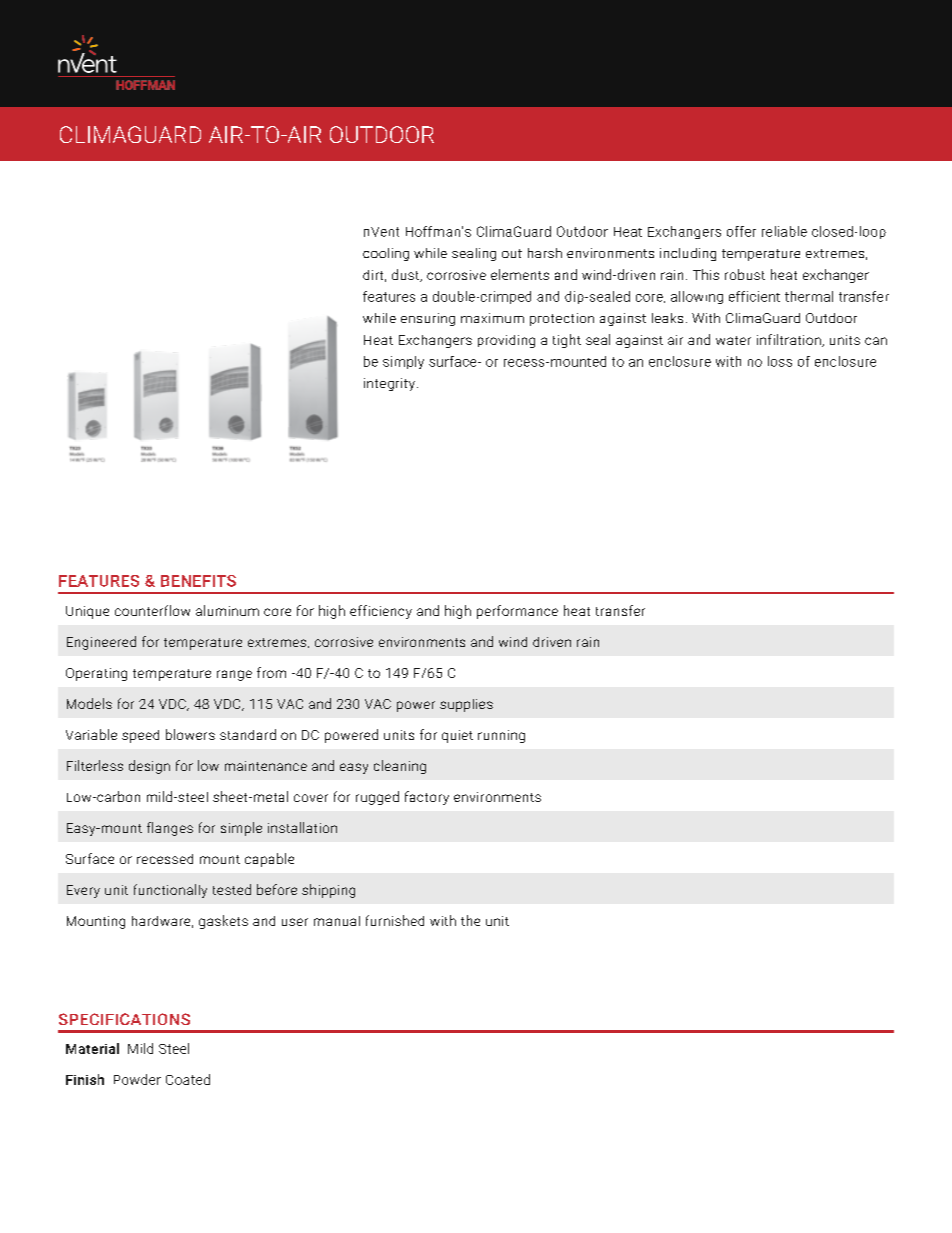 The width and height of the document is (952, 1233). I want to click on range, so click(234, 675).
